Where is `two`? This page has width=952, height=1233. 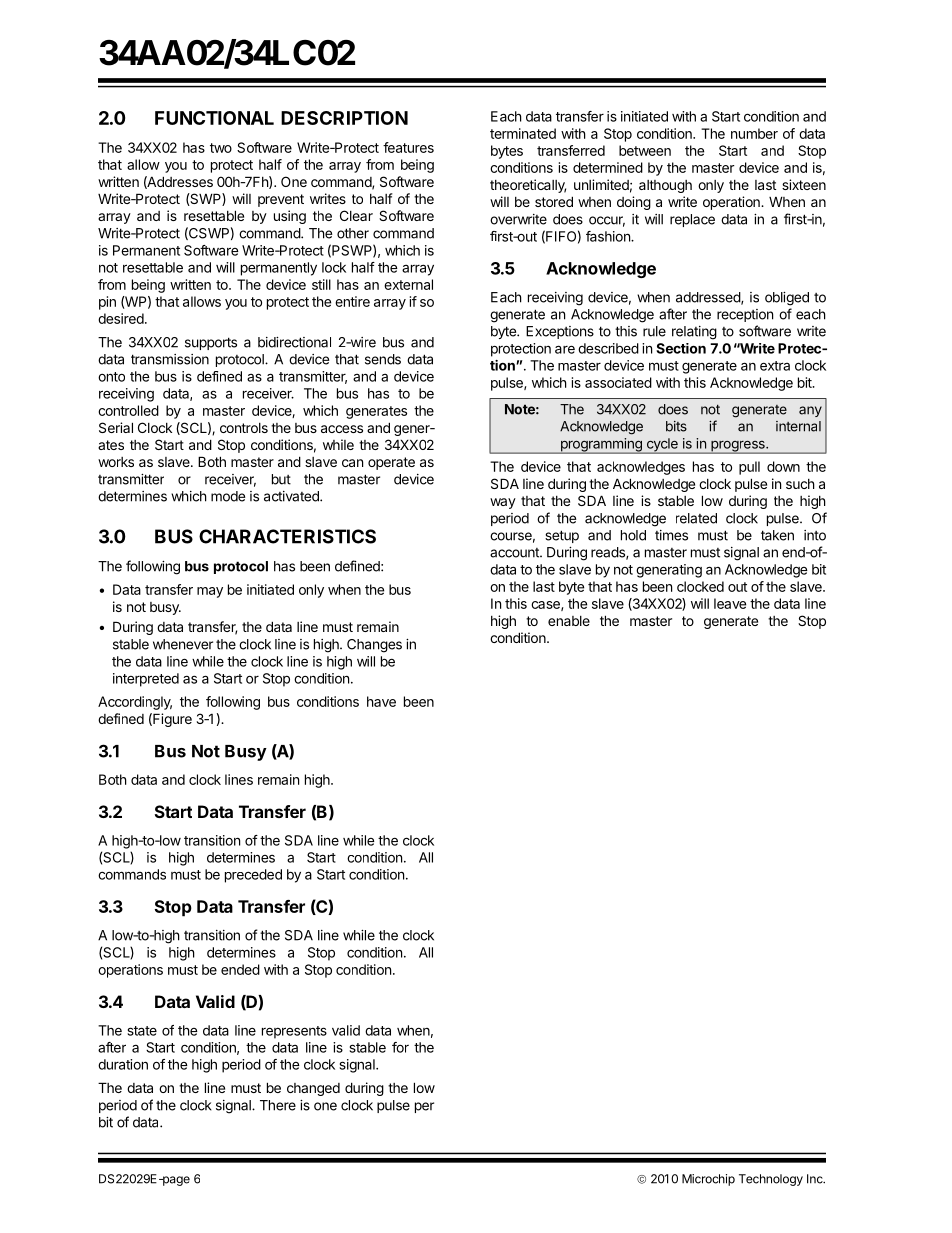 two is located at coordinates (221, 148).
